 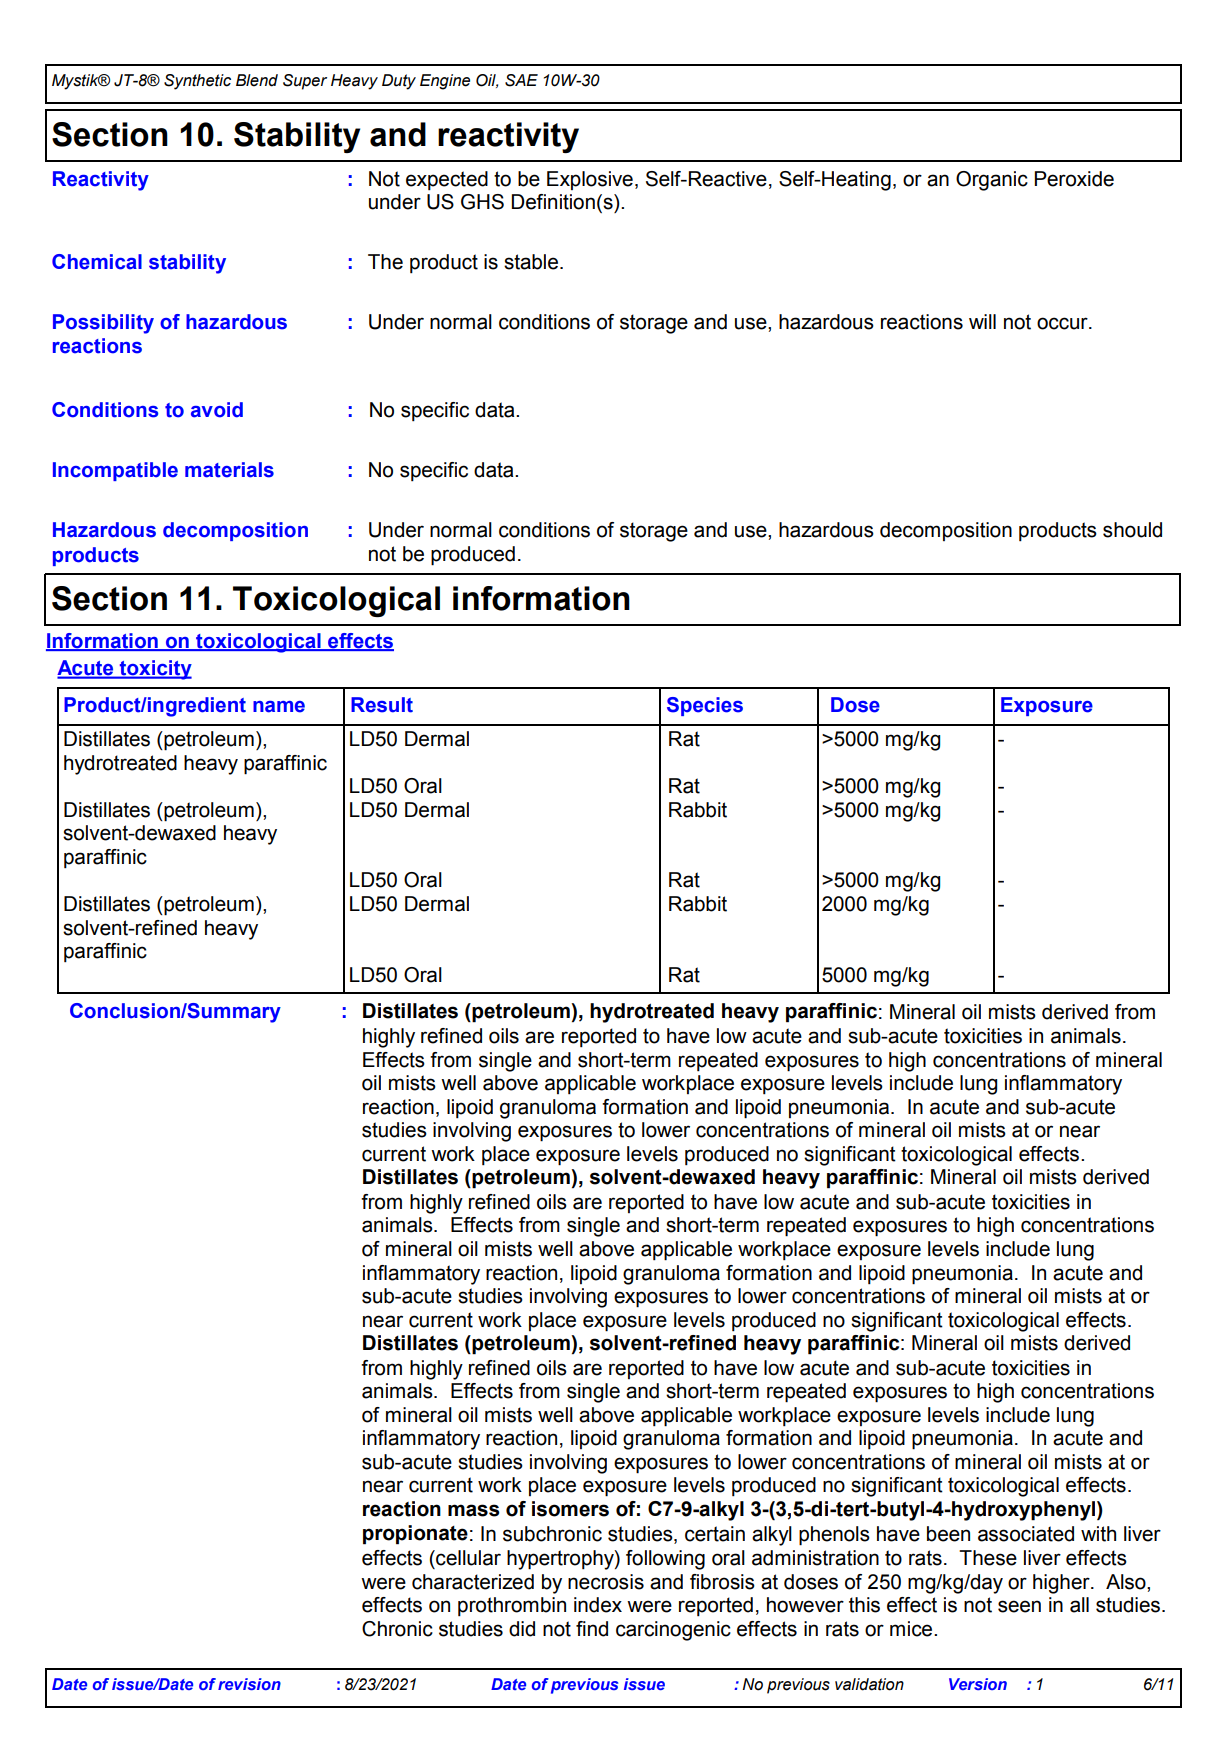 I want to click on Synthetic, so click(x=197, y=82).
